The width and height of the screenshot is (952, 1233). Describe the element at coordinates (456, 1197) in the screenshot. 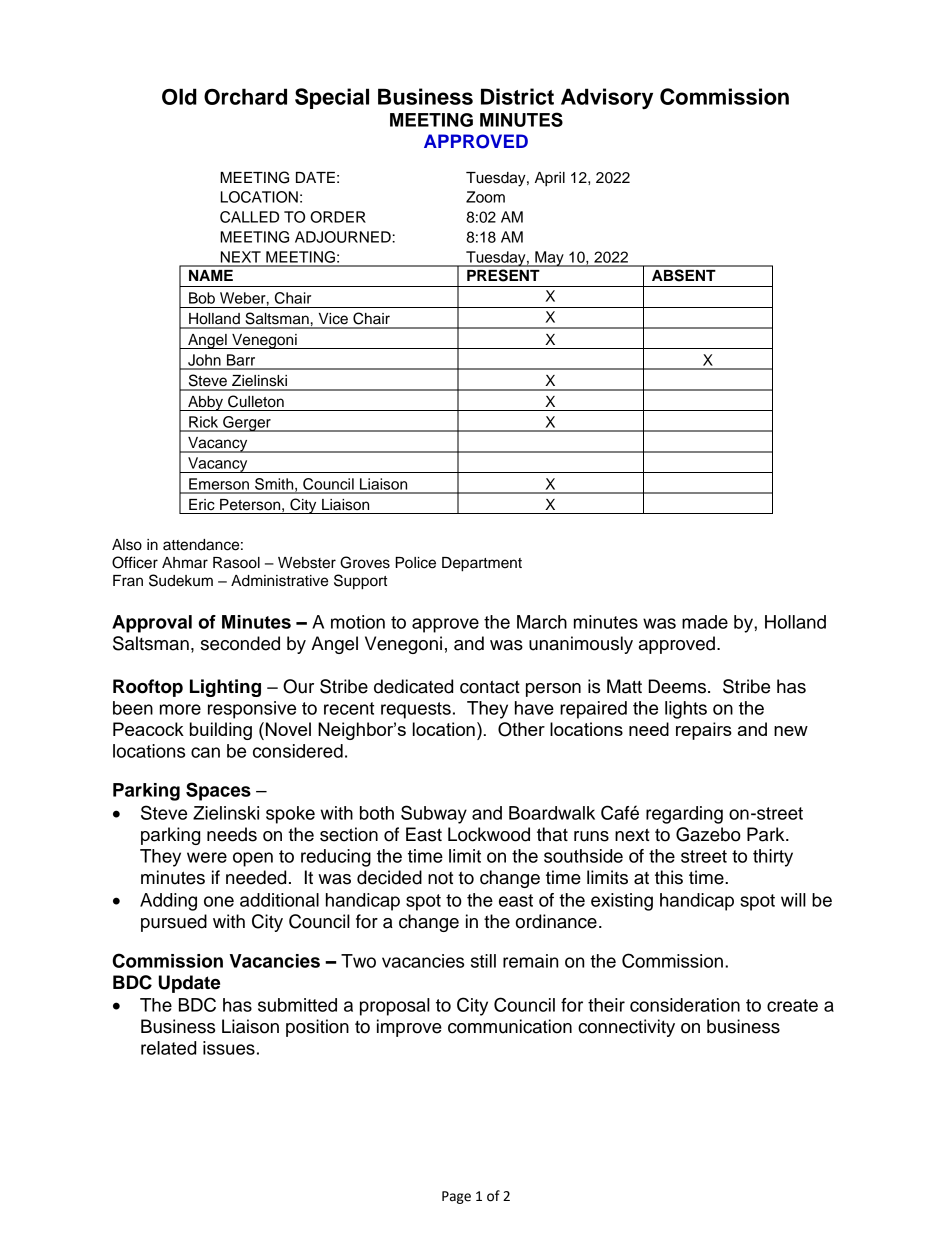

I see `Page` at that location.
